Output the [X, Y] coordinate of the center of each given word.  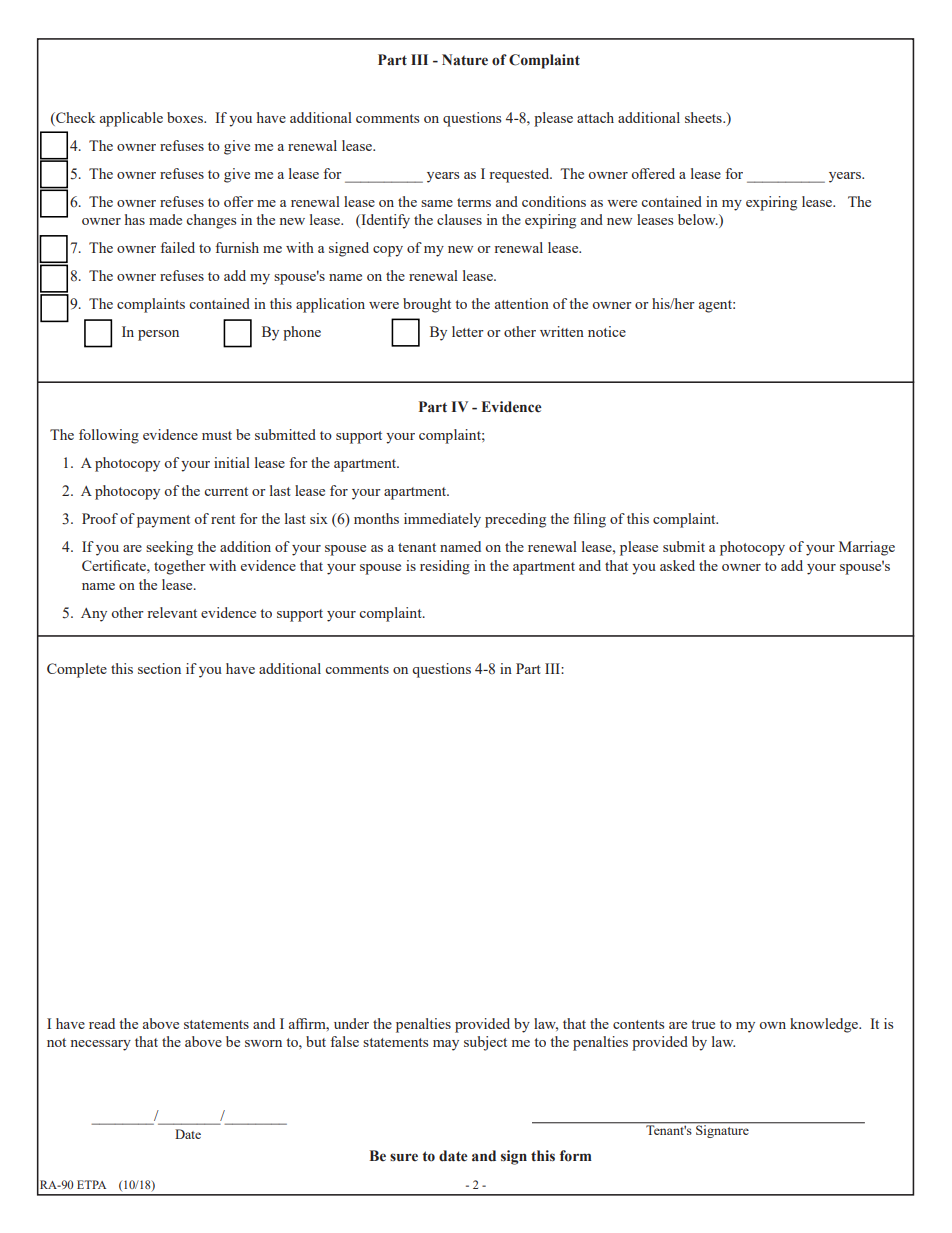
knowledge [825, 1025]
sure [404, 1157]
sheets [704, 117]
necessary [100, 1045]
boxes [186, 117]
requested [520, 175]
